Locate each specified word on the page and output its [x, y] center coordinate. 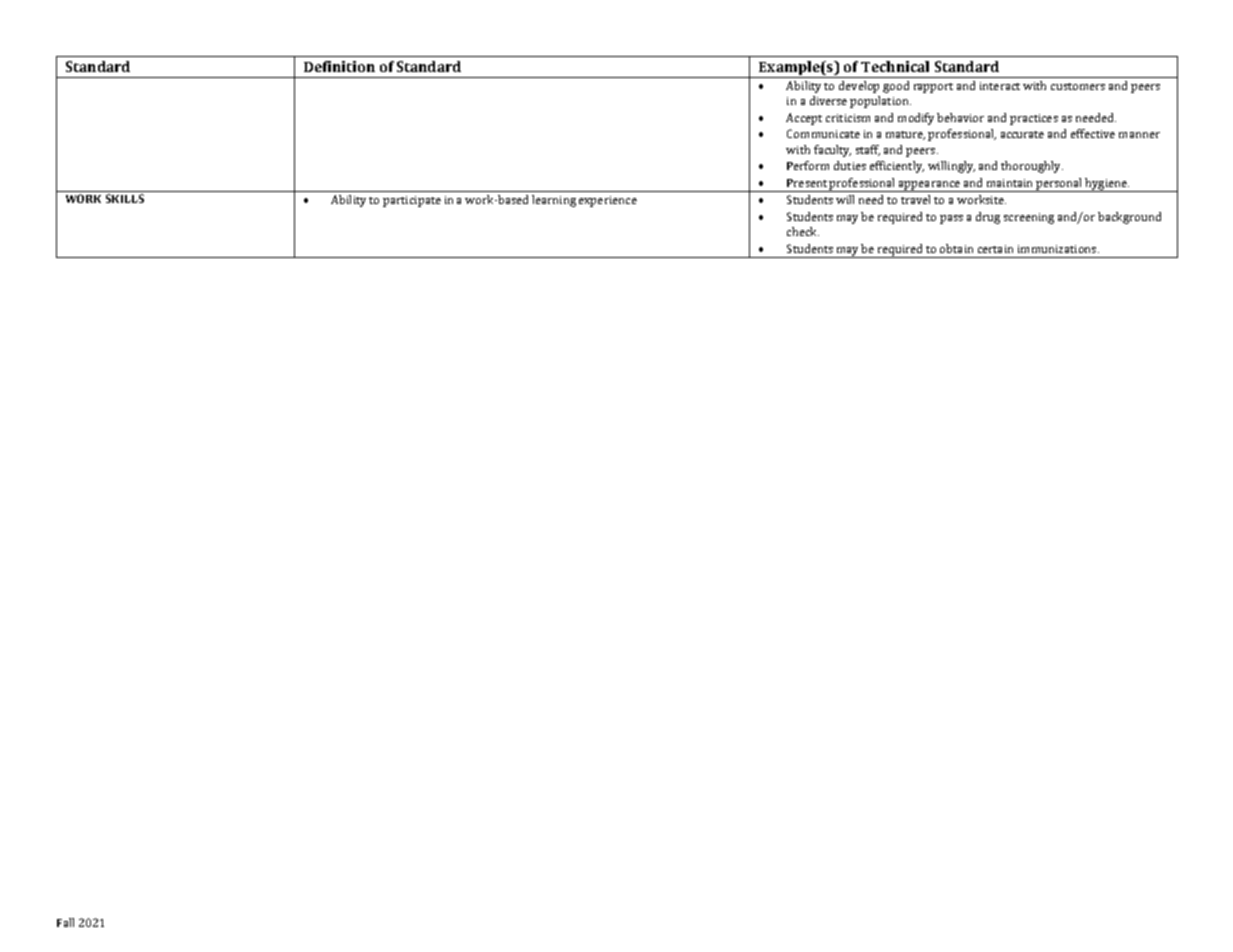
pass [951, 219]
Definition [339, 66]
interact [1000, 86]
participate [412, 201]
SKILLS [125, 198]
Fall [65, 922]
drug [988, 218]
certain [995, 249]
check [803, 231]
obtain [956, 248]
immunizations [1057, 249]
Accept [804, 119]
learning [554, 201]
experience [608, 201]
